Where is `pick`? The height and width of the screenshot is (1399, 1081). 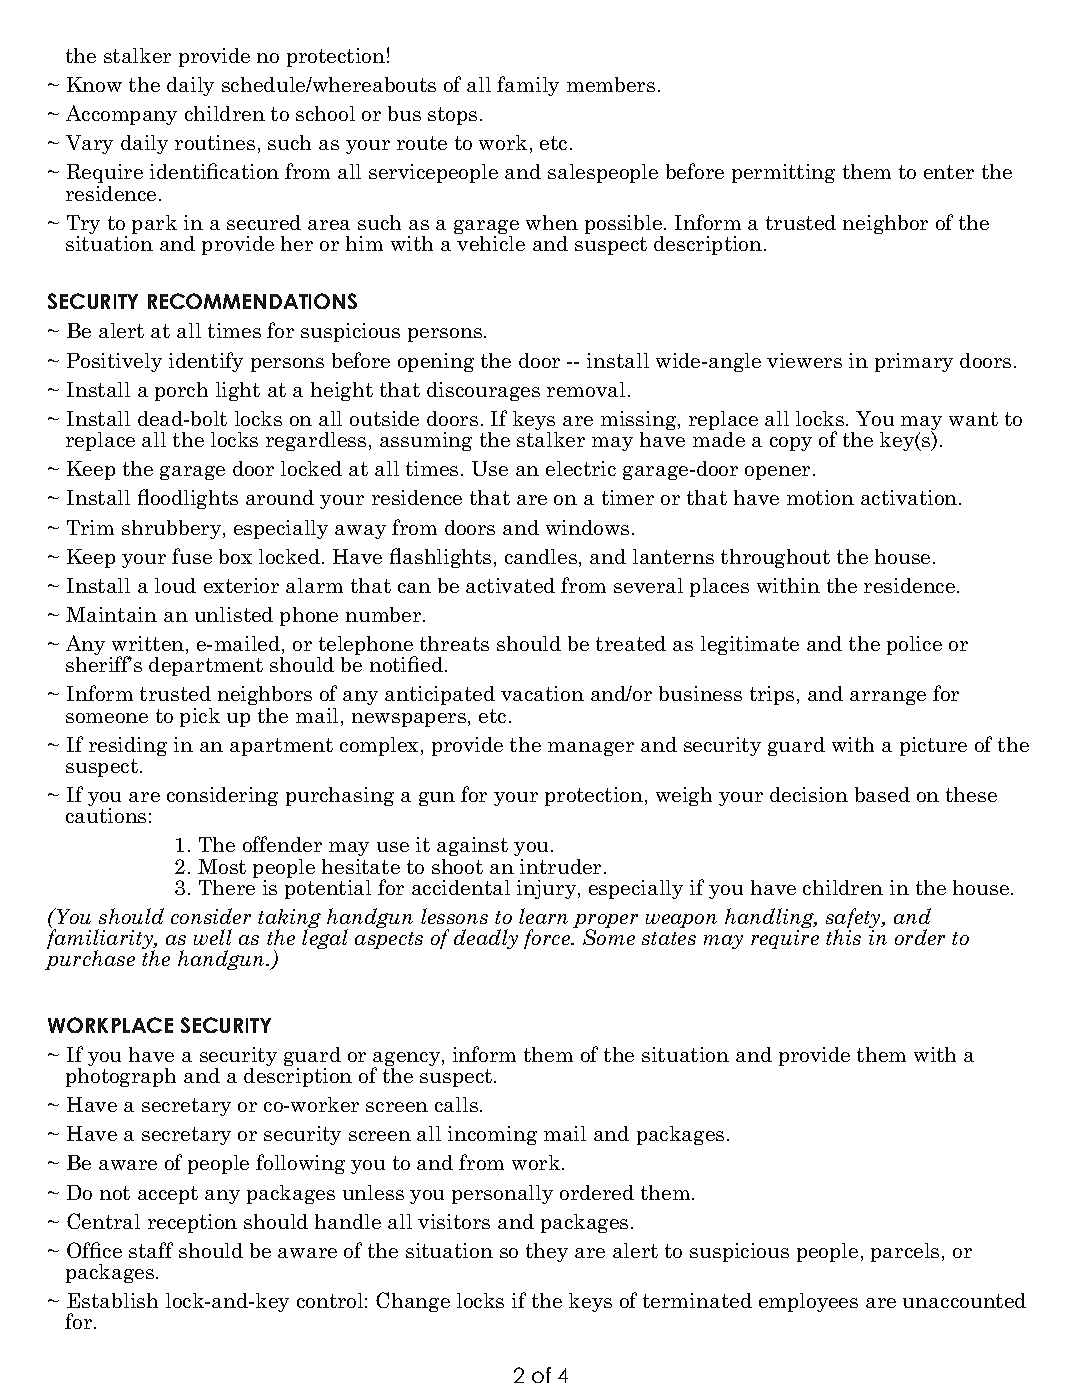 pick is located at coordinates (200, 717).
